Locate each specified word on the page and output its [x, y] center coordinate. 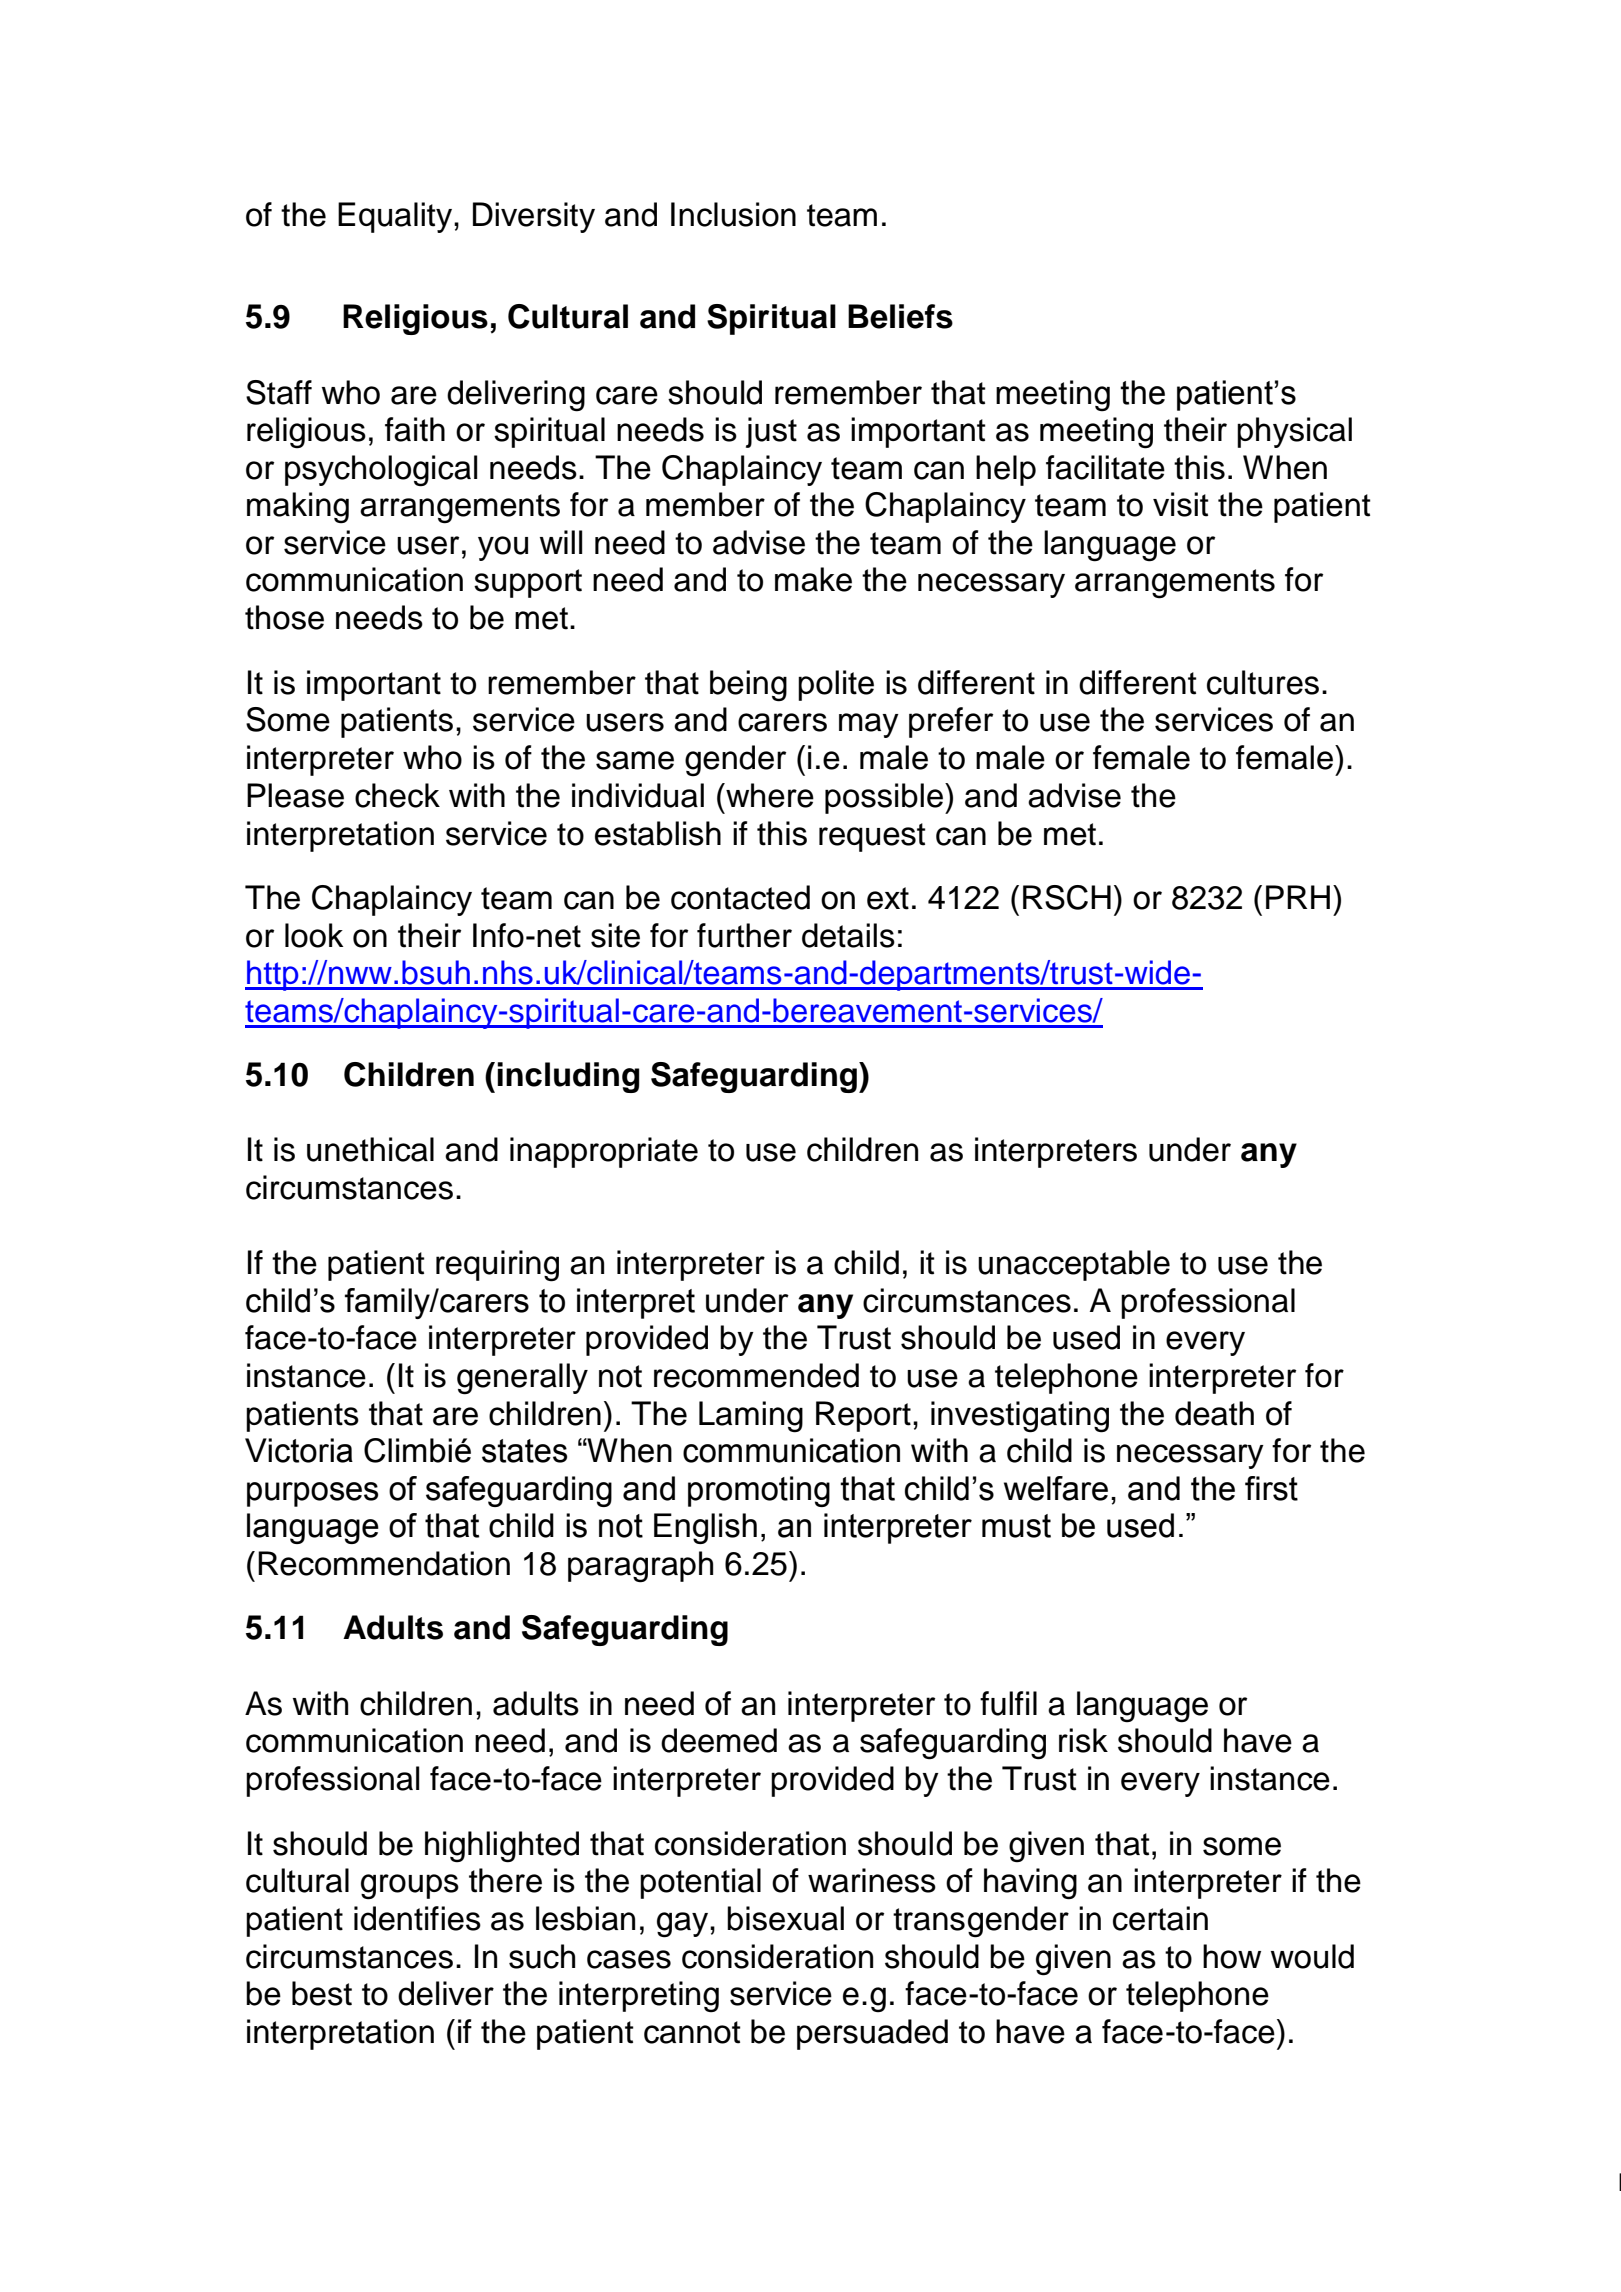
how [1232, 1956]
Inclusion [733, 214]
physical [1294, 432]
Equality [395, 217]
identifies [417, 1918]
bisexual [785, 1918]
